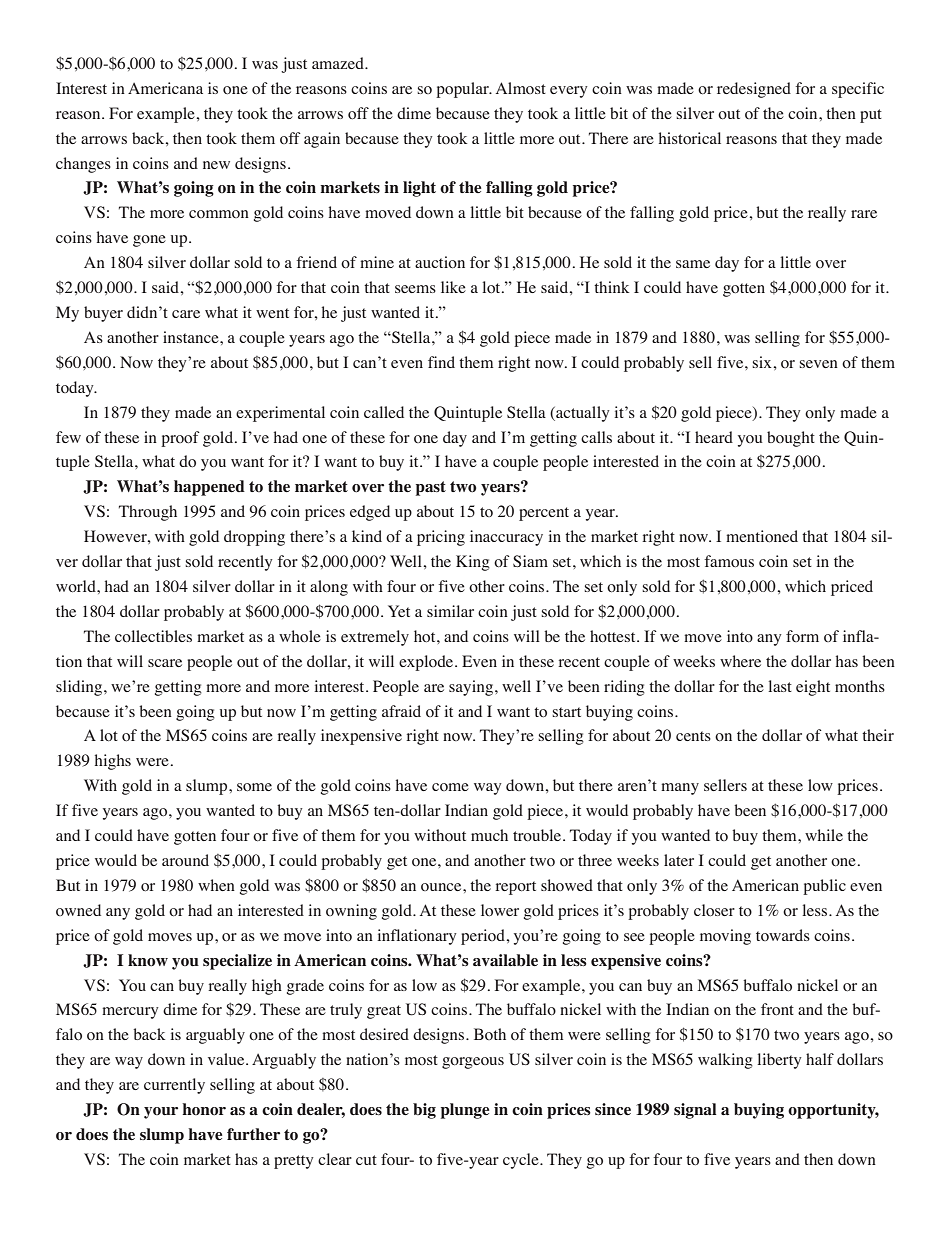 The image size is (952, 1233). What do you see at coordinates (450, 787) in the screenshot?
I see `come` at bounding box center [450, 787].
